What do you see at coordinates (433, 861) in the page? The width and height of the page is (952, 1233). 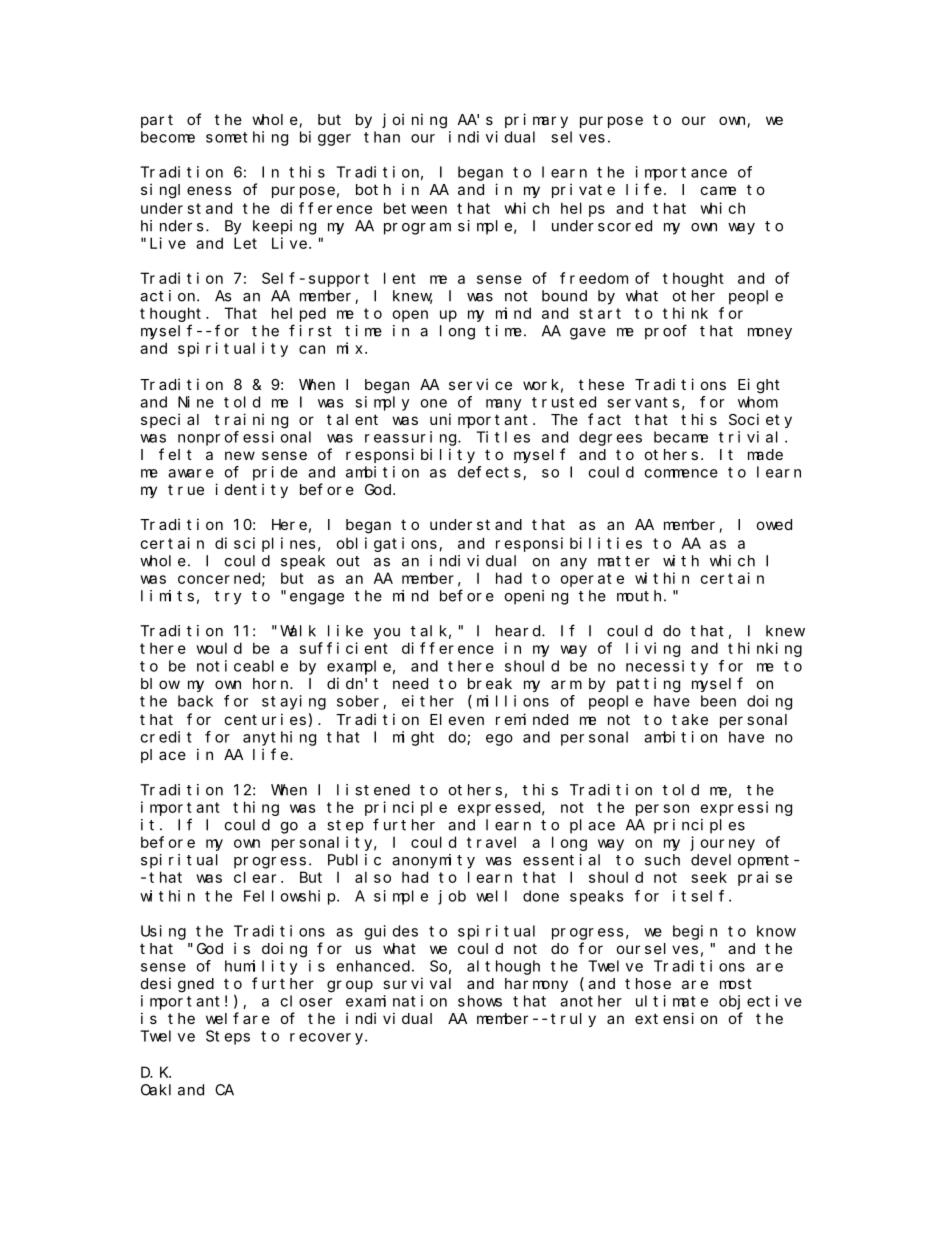 I see `anonymity` at bounding box center [433, 861].
